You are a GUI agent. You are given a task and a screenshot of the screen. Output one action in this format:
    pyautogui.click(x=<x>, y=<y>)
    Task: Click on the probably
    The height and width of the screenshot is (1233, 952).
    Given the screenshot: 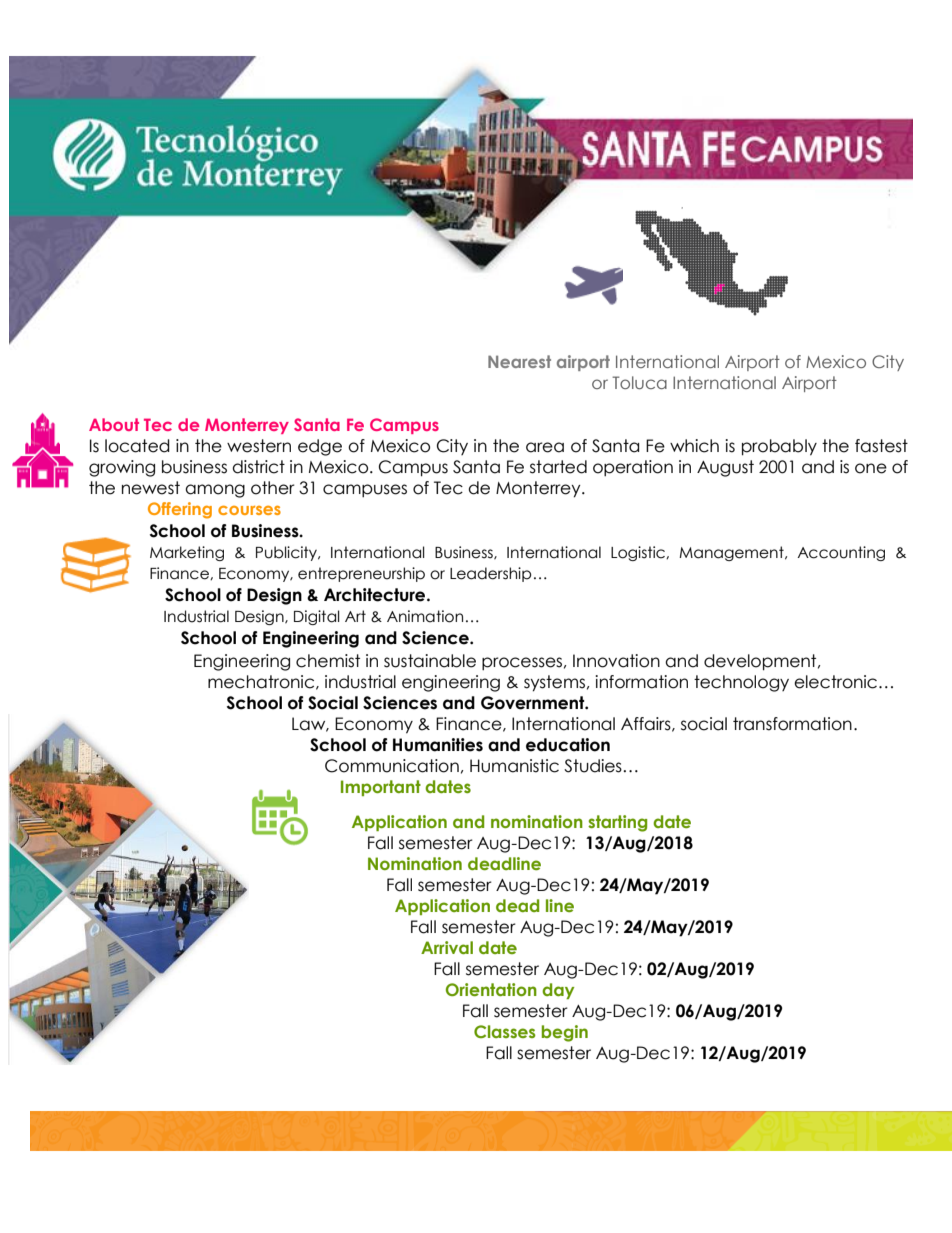 What is the action you would take?
    pyautogui.click(x=779, y=447)
